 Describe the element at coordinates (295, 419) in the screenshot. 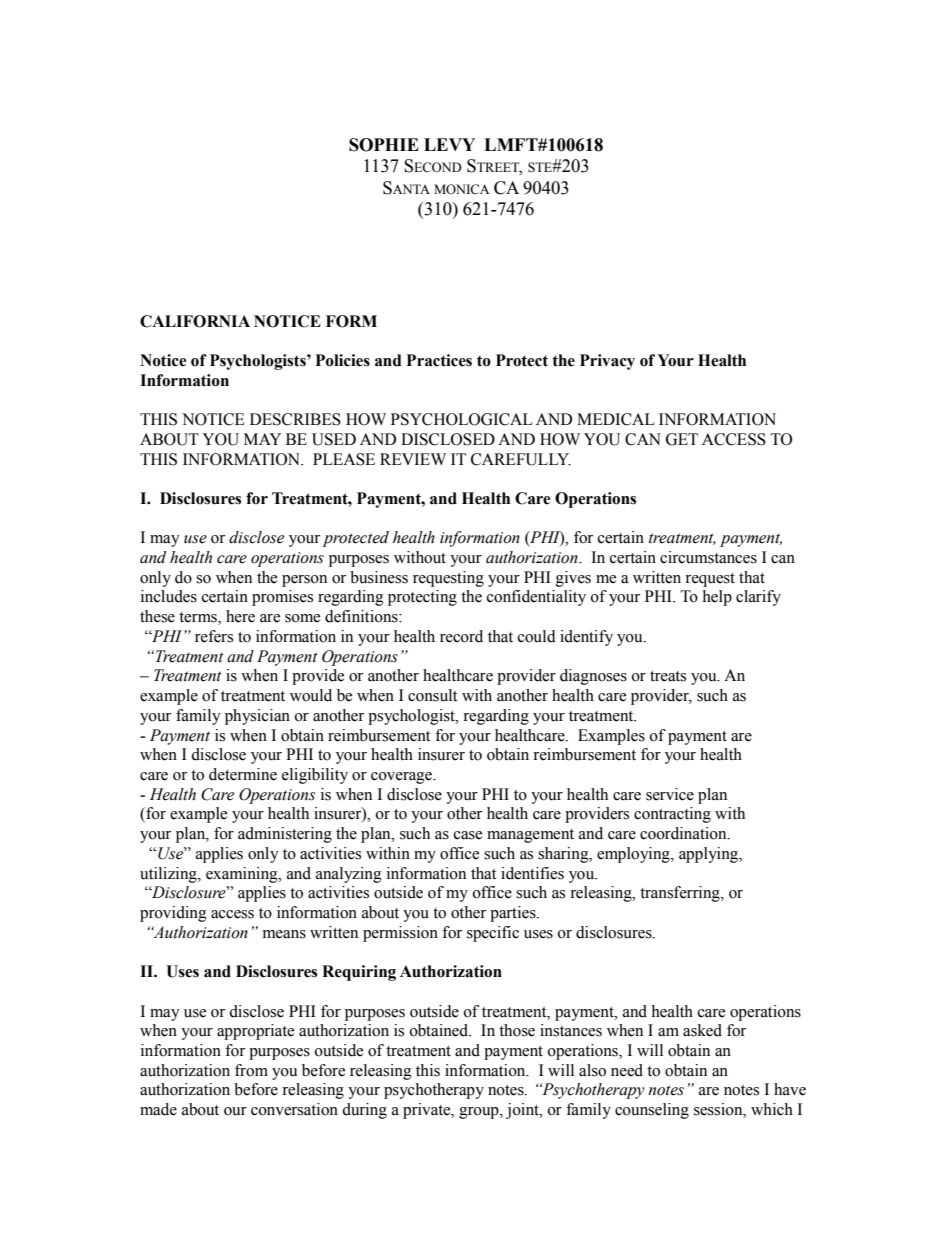

I see `DESCRIBES` at that location.
